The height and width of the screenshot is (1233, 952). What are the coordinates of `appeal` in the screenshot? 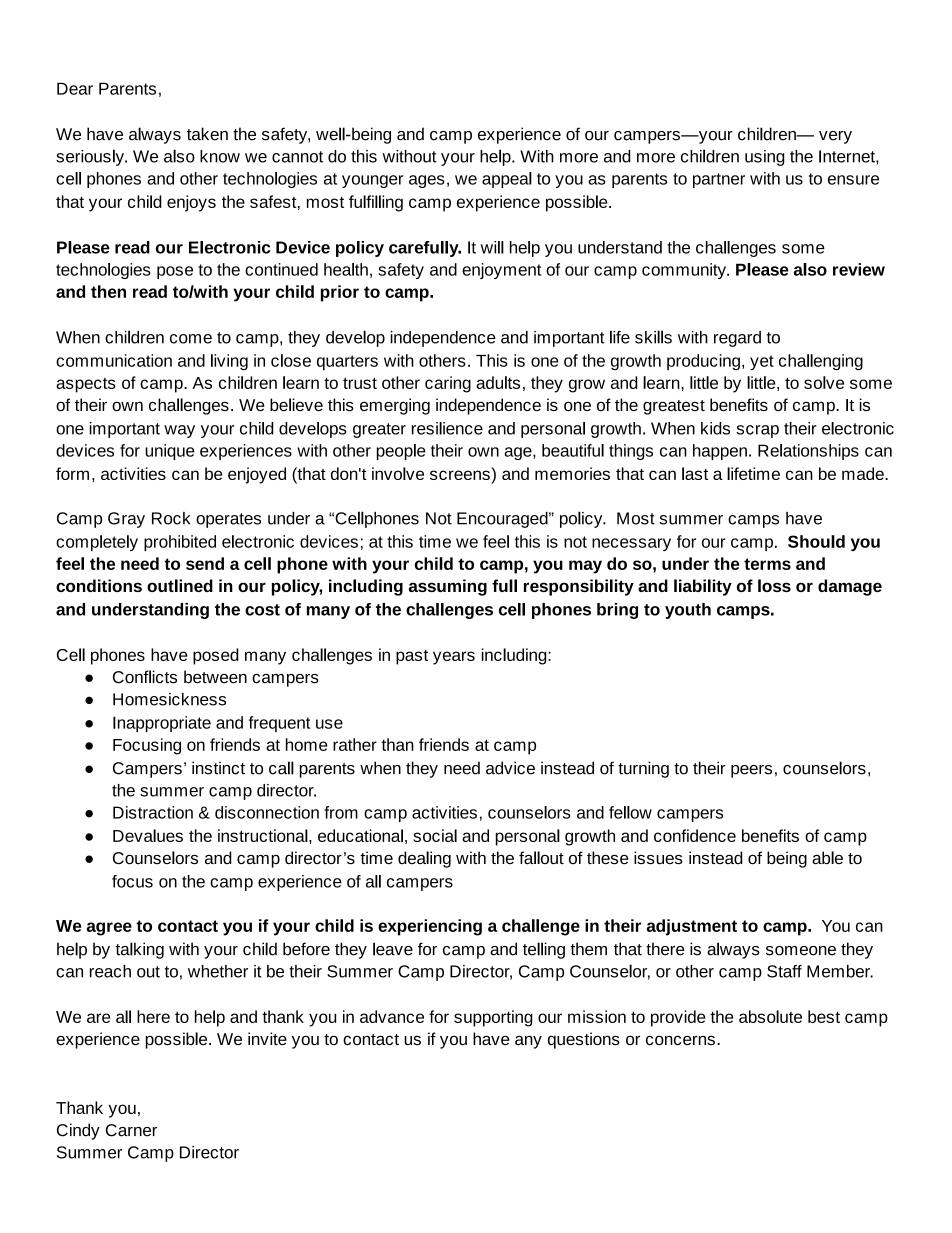 It's located at (507, 180).
